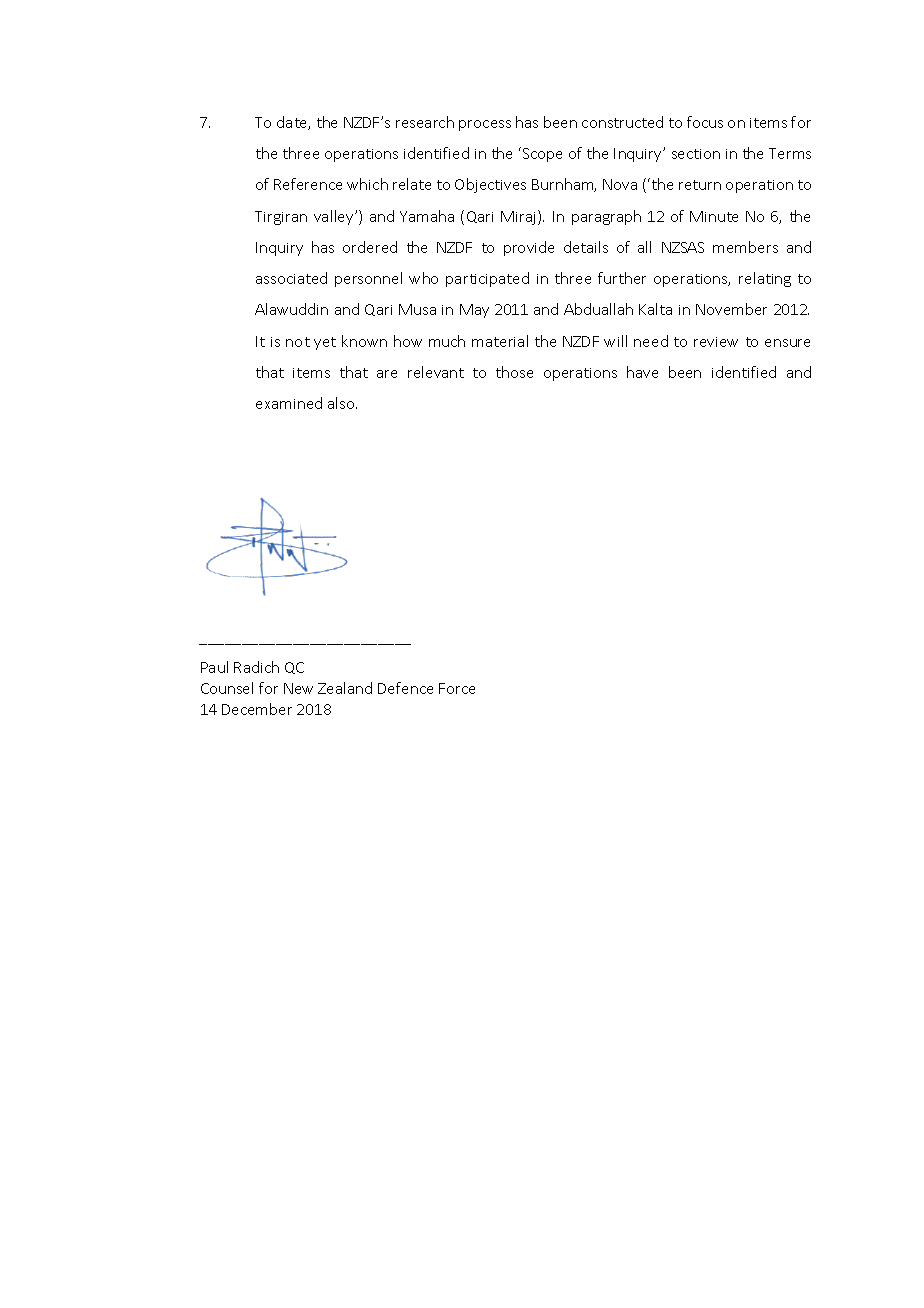 This document has height=1308, width=924. What do you see at coordinates (642, 372) in the document?
I see `have` at bounding box center [642, 372].
